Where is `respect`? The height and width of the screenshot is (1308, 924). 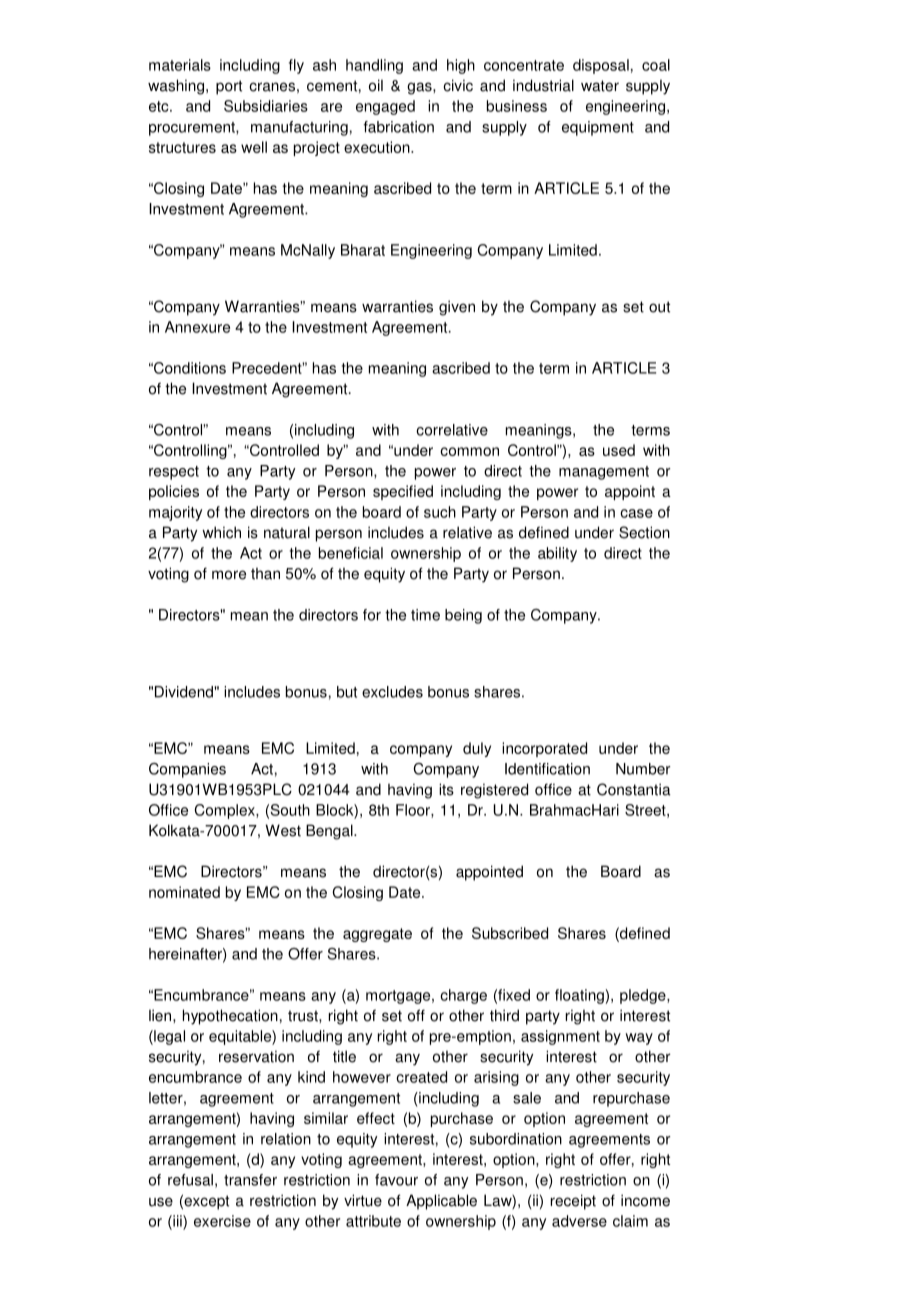 respect is located at coordinates (174, 473).
